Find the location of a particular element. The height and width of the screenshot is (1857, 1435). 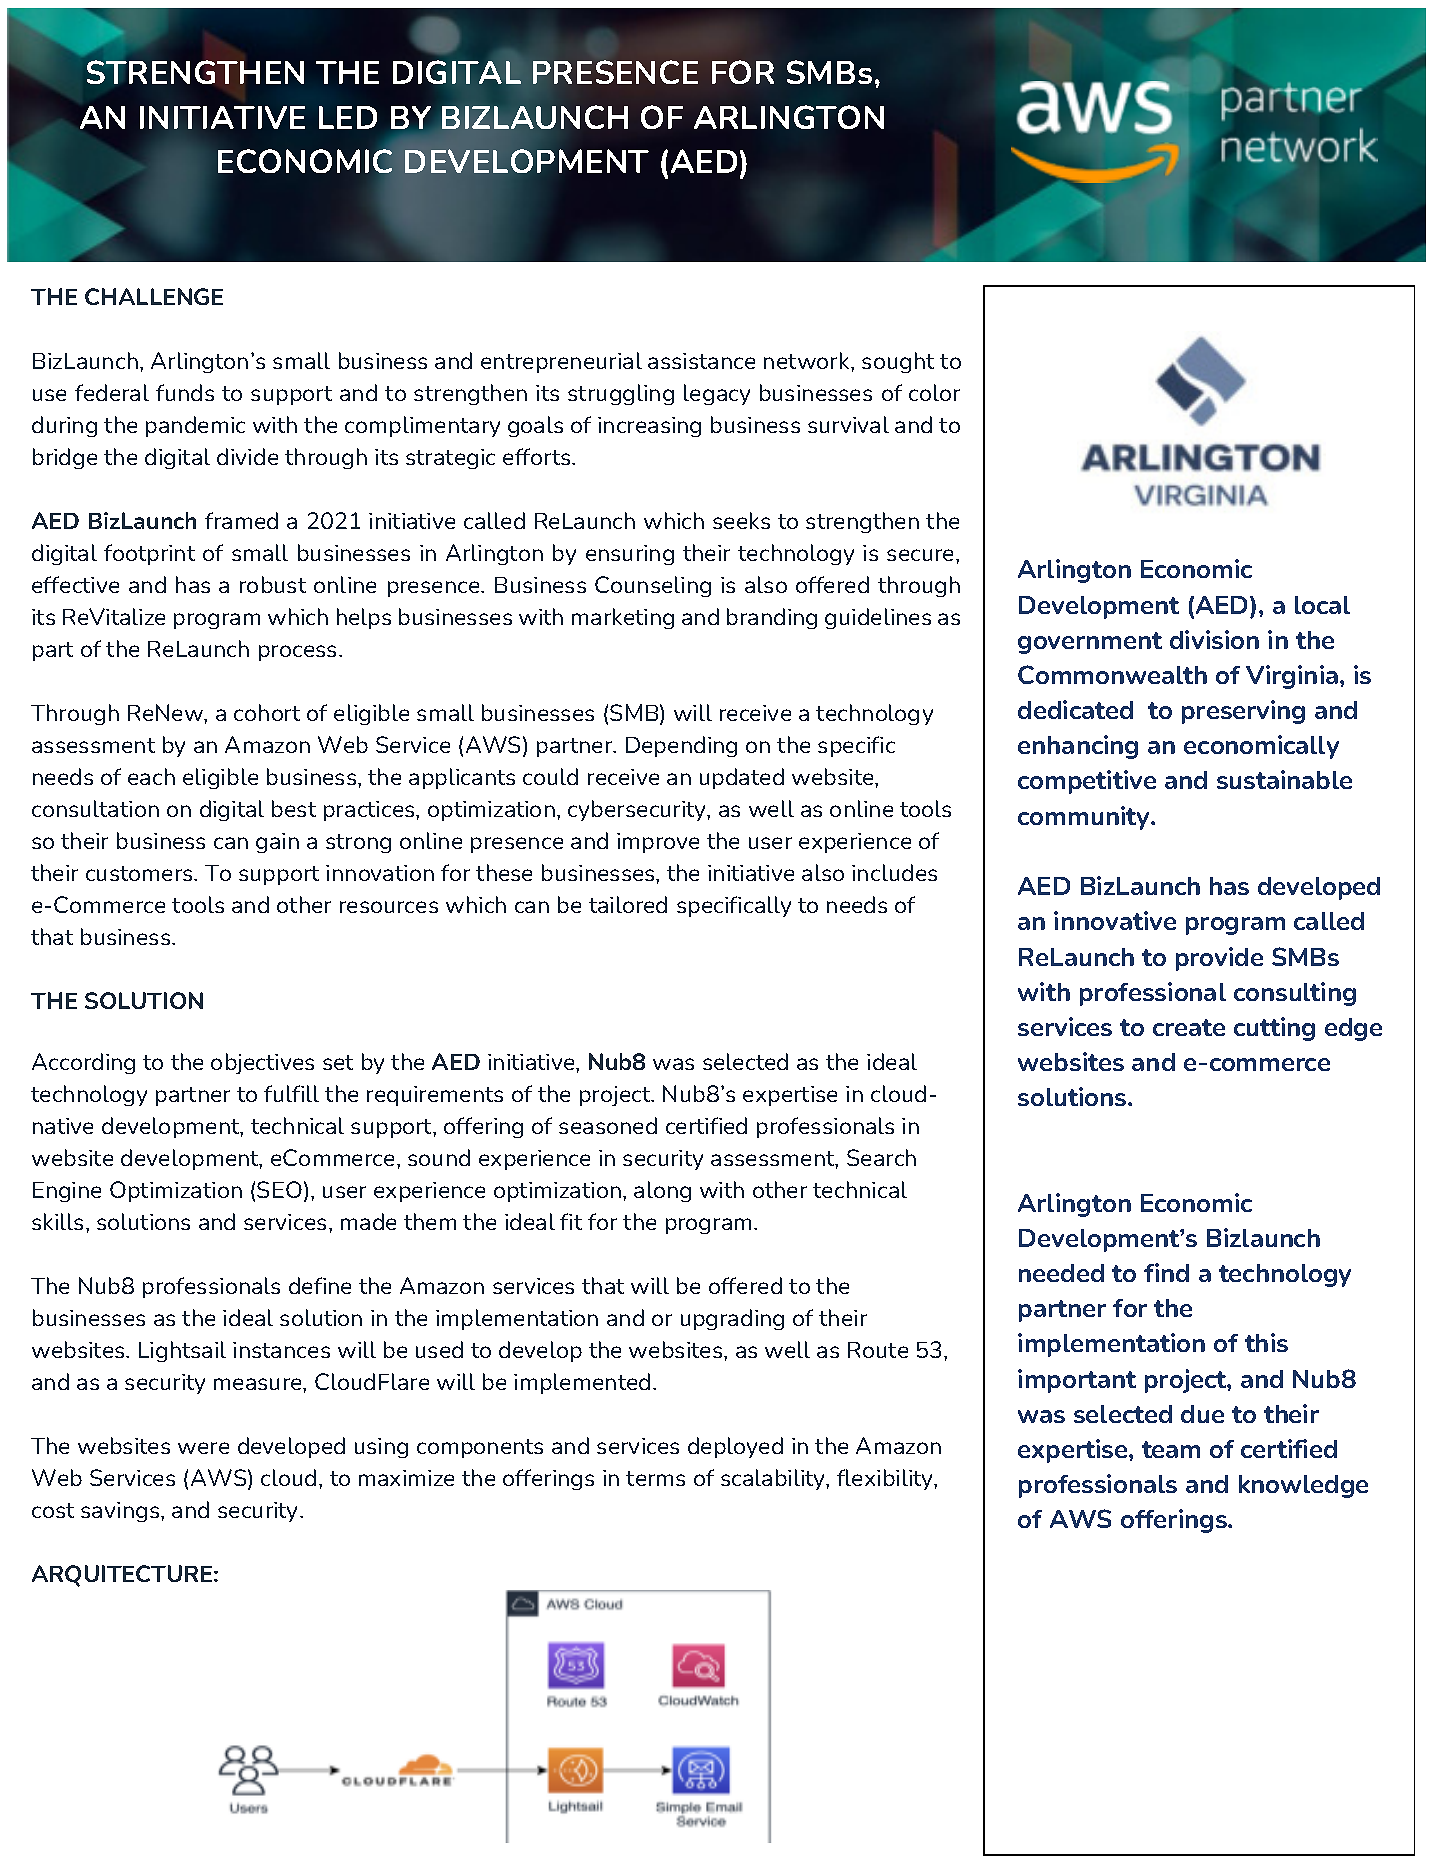

robust is located at coordinates (273, 584).
